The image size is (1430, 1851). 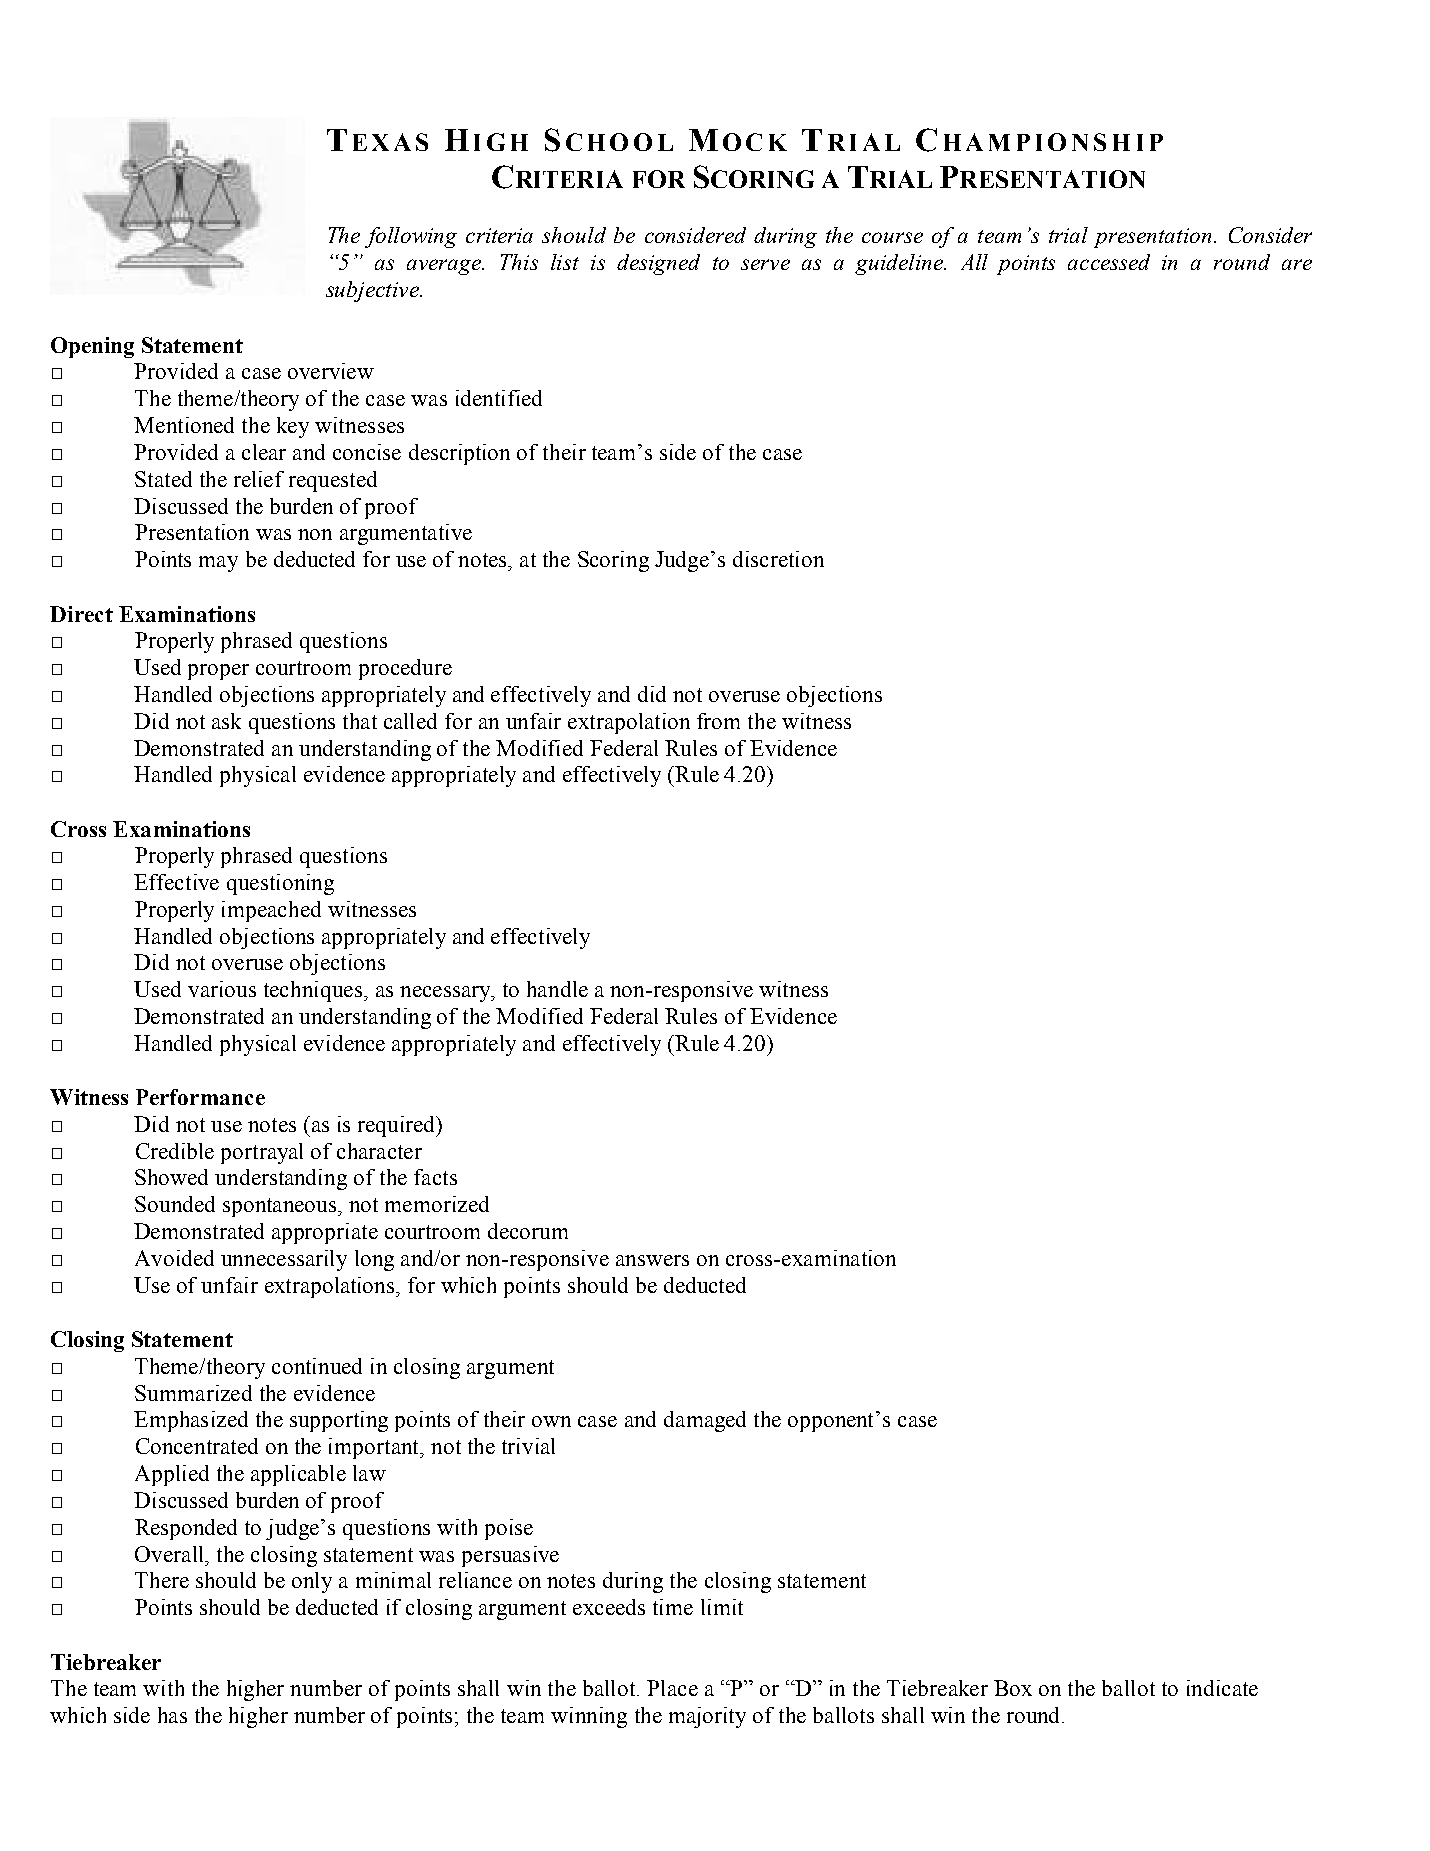 What do you see at coordinates (778, 559) in the image?
I see `discretion` at bounding box center [778, 559].
